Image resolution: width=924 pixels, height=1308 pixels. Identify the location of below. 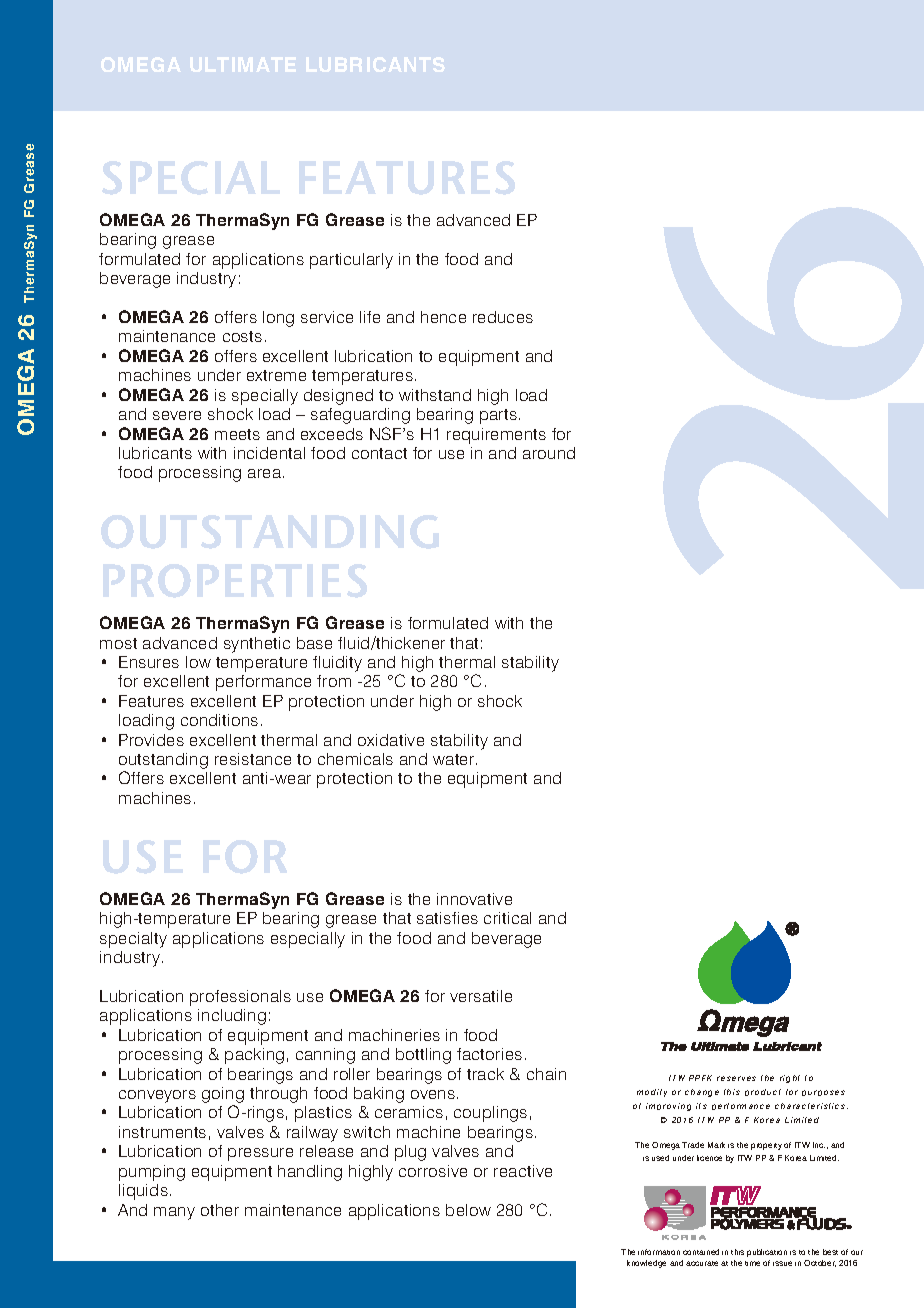
(468, 1210).
